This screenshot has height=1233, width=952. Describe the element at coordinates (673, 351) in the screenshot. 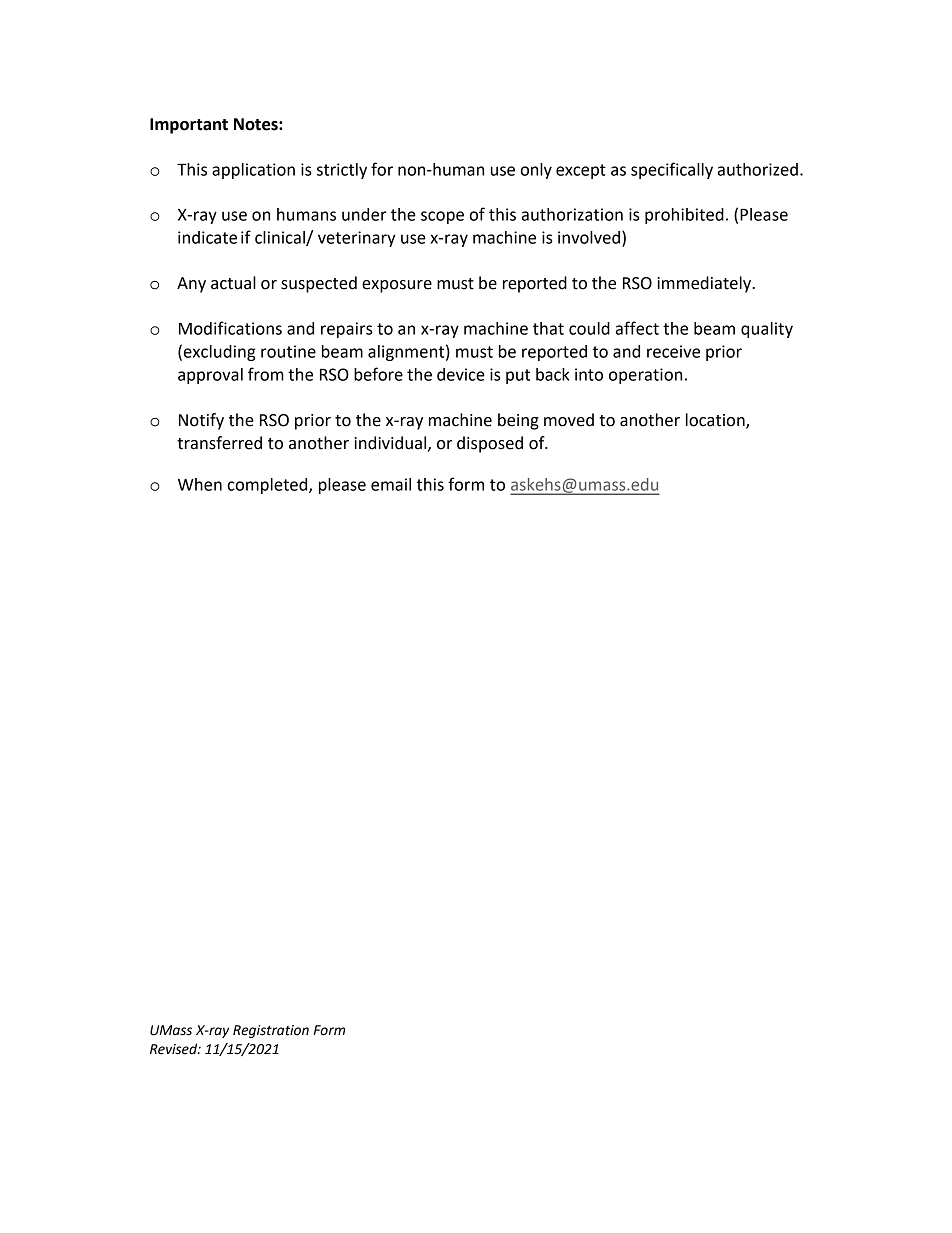

I see `receive` at that location.
